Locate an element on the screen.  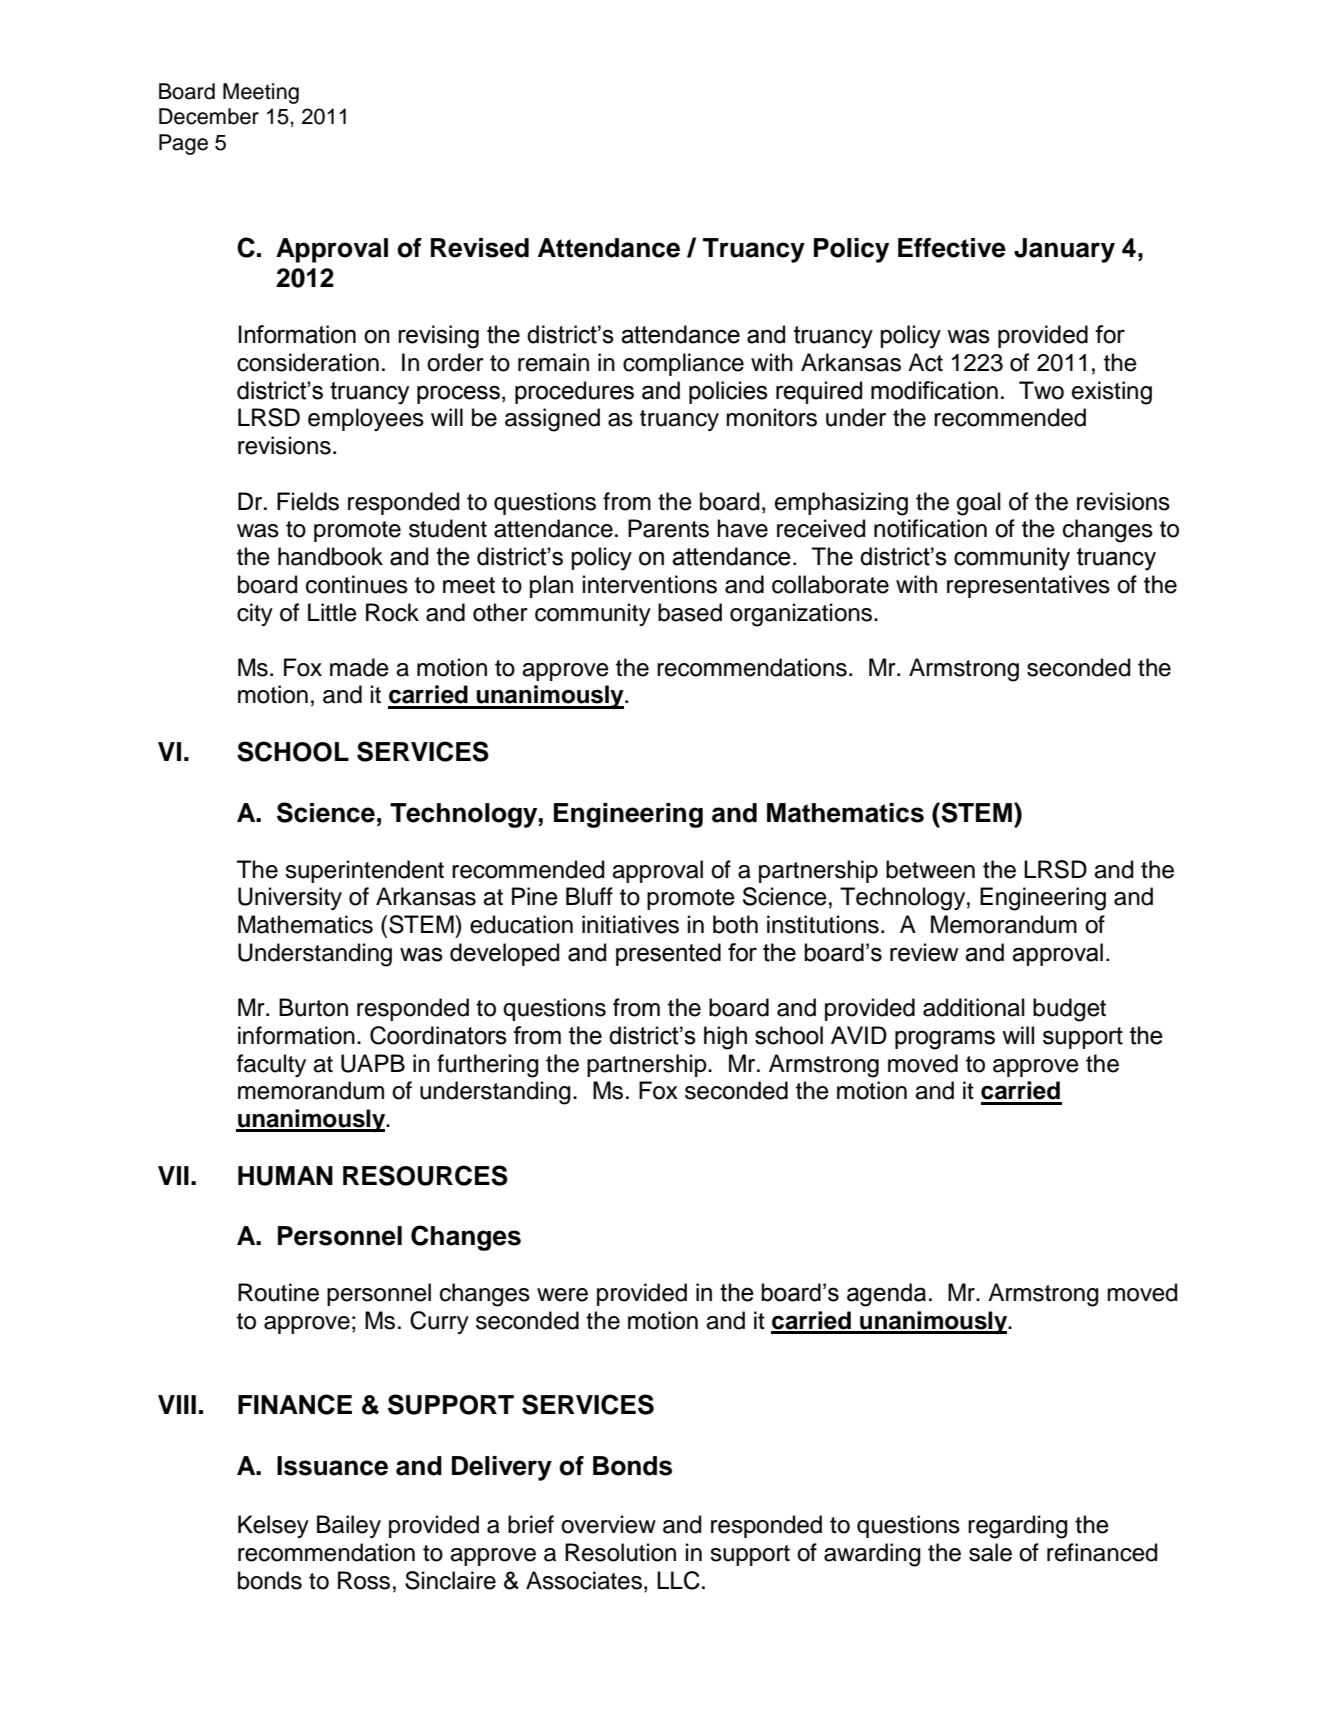
December is located at coordinates (209, 116).
